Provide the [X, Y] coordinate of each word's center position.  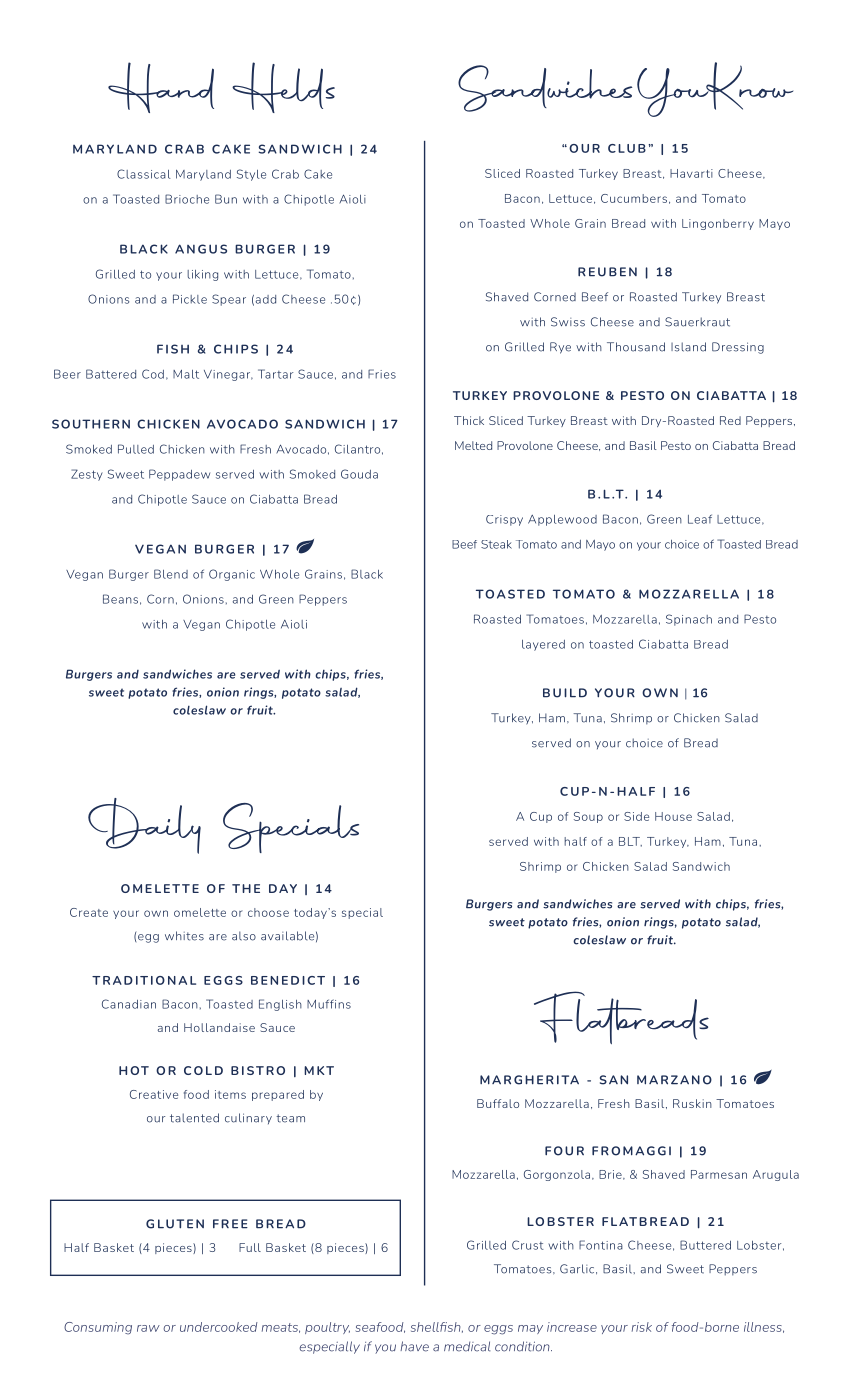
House [673, 816]
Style [251, 175]
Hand [161, 87]
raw [148, 1328]
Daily [144, 826]
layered [543, 645]
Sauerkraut [697, 322]
